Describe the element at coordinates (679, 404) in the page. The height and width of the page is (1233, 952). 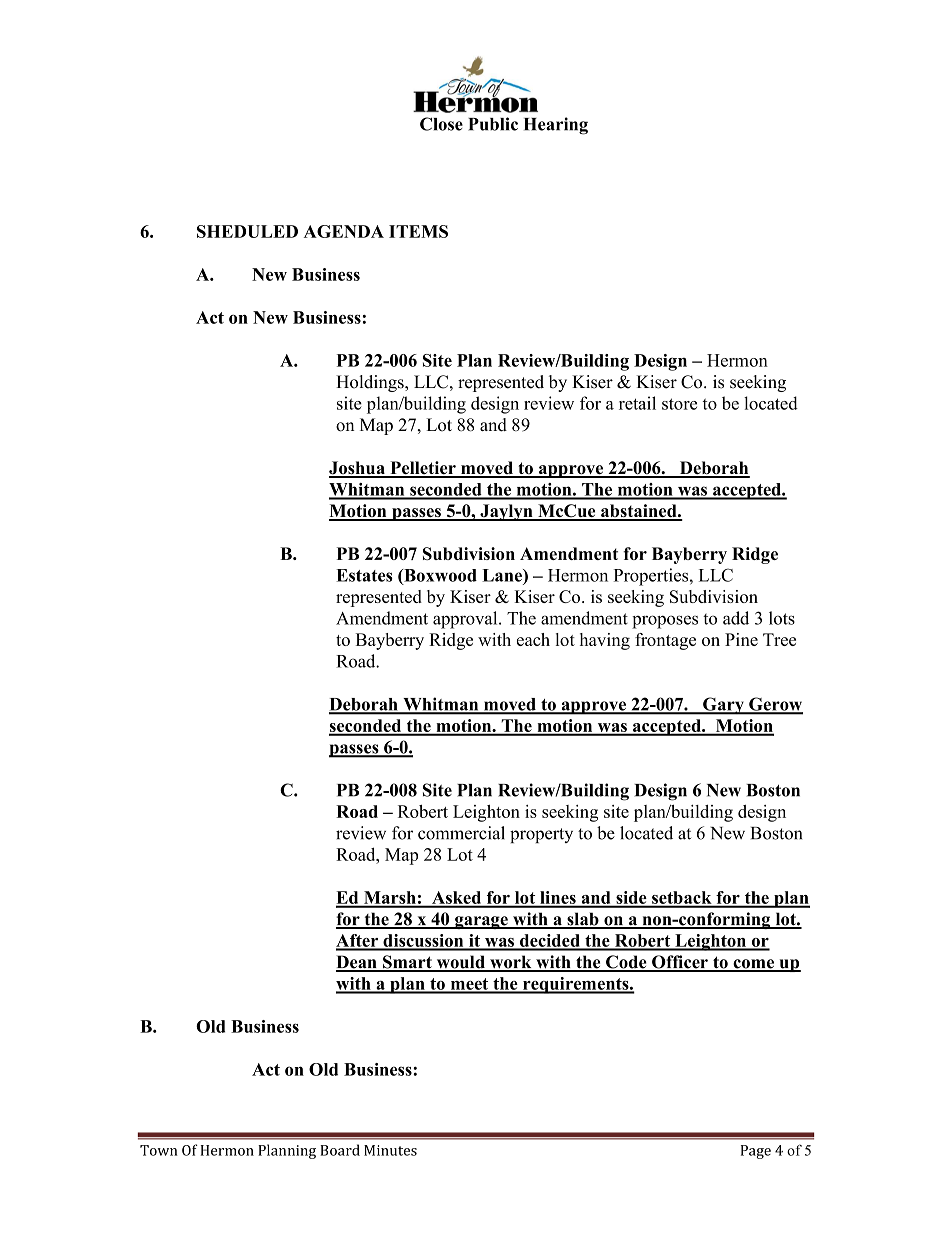
I see `store` at that location.
